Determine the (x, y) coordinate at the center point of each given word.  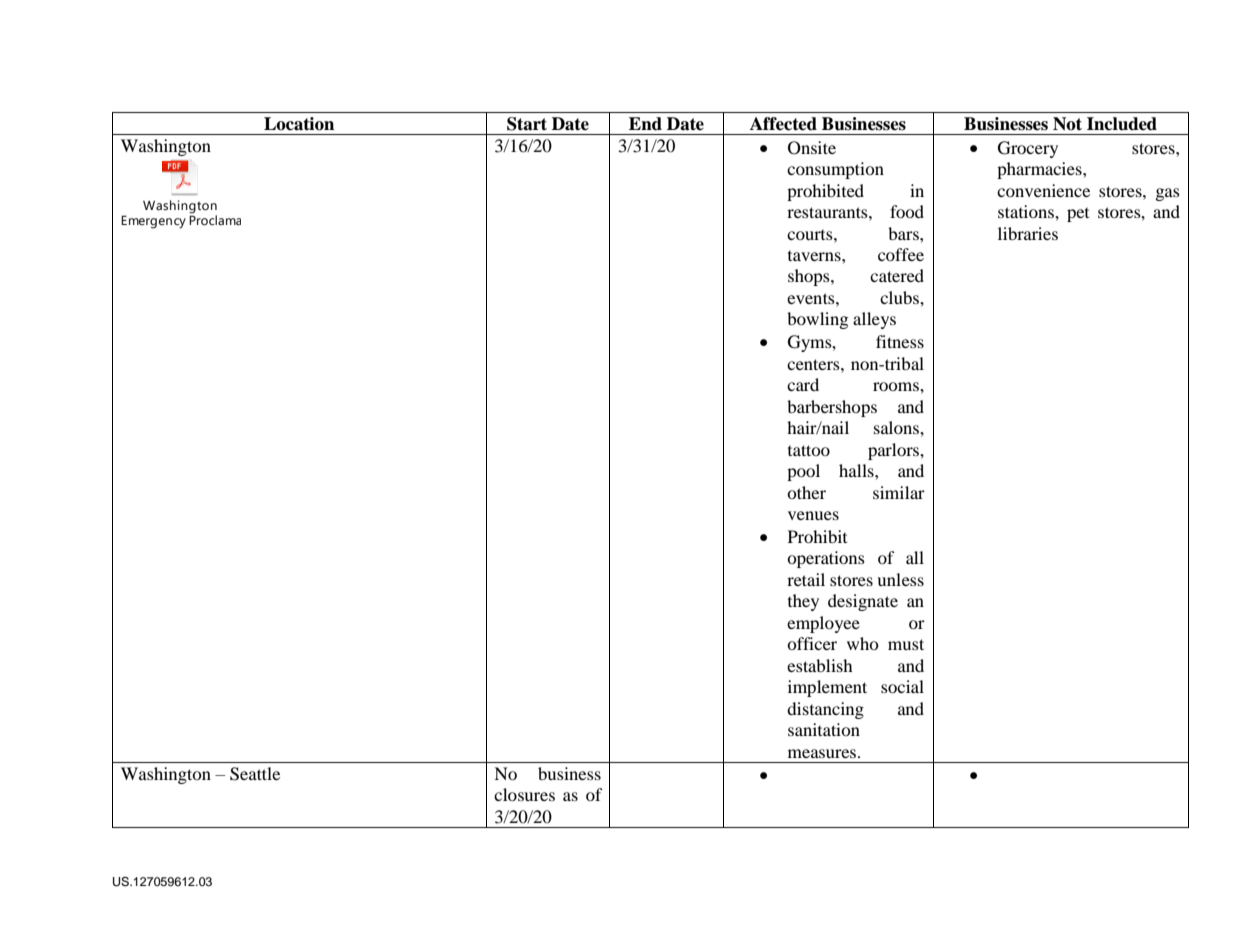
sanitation (824, 729)
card (803, 384)
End (645, 124)
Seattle (255, 774)
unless (900, 579)
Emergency (153, 222)
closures (524, 794)
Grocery (1028, 149)
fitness (900, 341)
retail (806, 579)
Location (299, 124)
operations (826, 559)
